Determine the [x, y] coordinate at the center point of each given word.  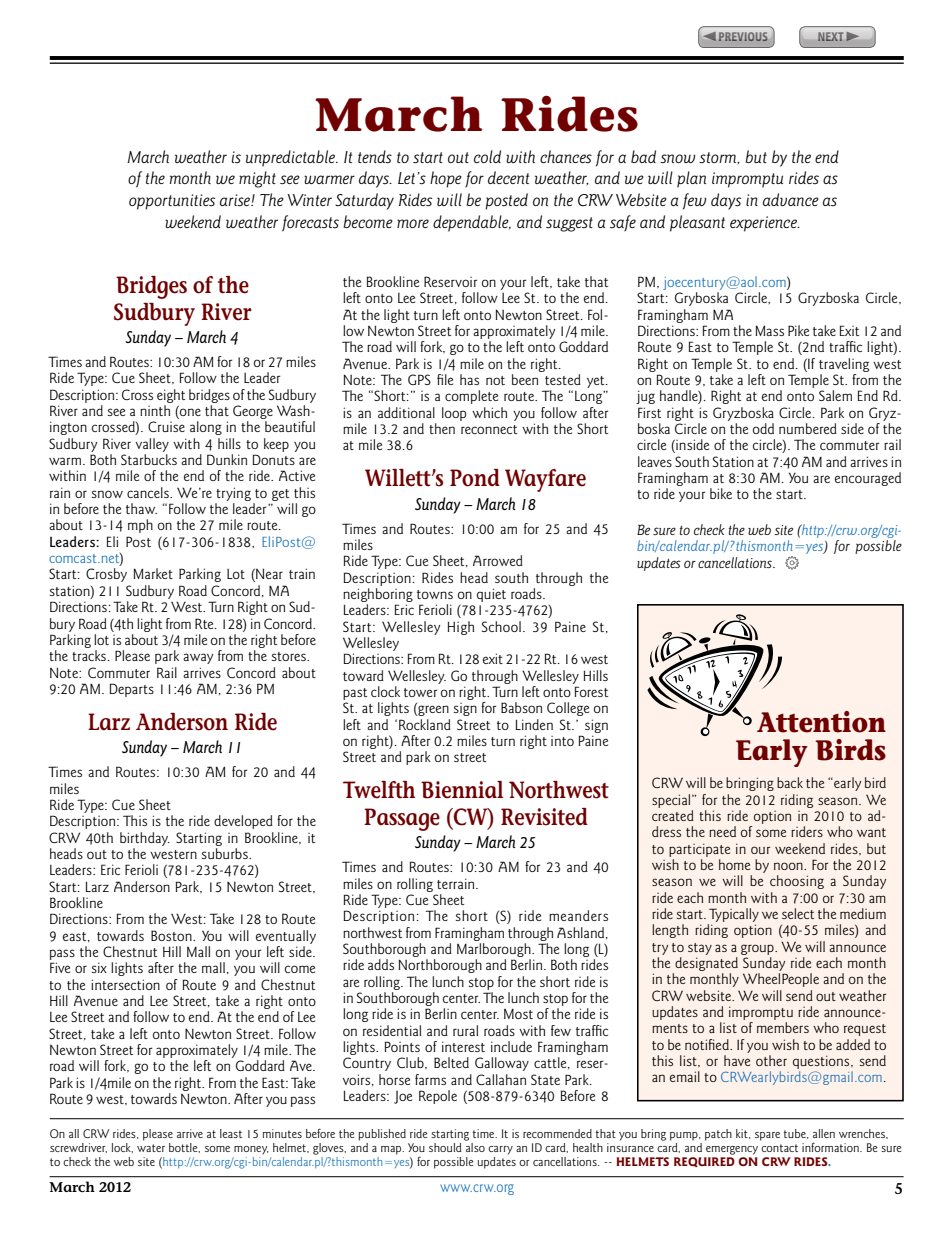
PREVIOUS [743, 36]
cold [487, 156]
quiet [491, 595]
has [469, 379]
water [151, 1148]
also [475, 1146]
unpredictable [292, 158]
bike [721, 493]
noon [789, 866]
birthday [145, 839]
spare [767, 1136]
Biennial [462, 790]
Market [153, 573]
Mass [770, 330]
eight [171, 396]
